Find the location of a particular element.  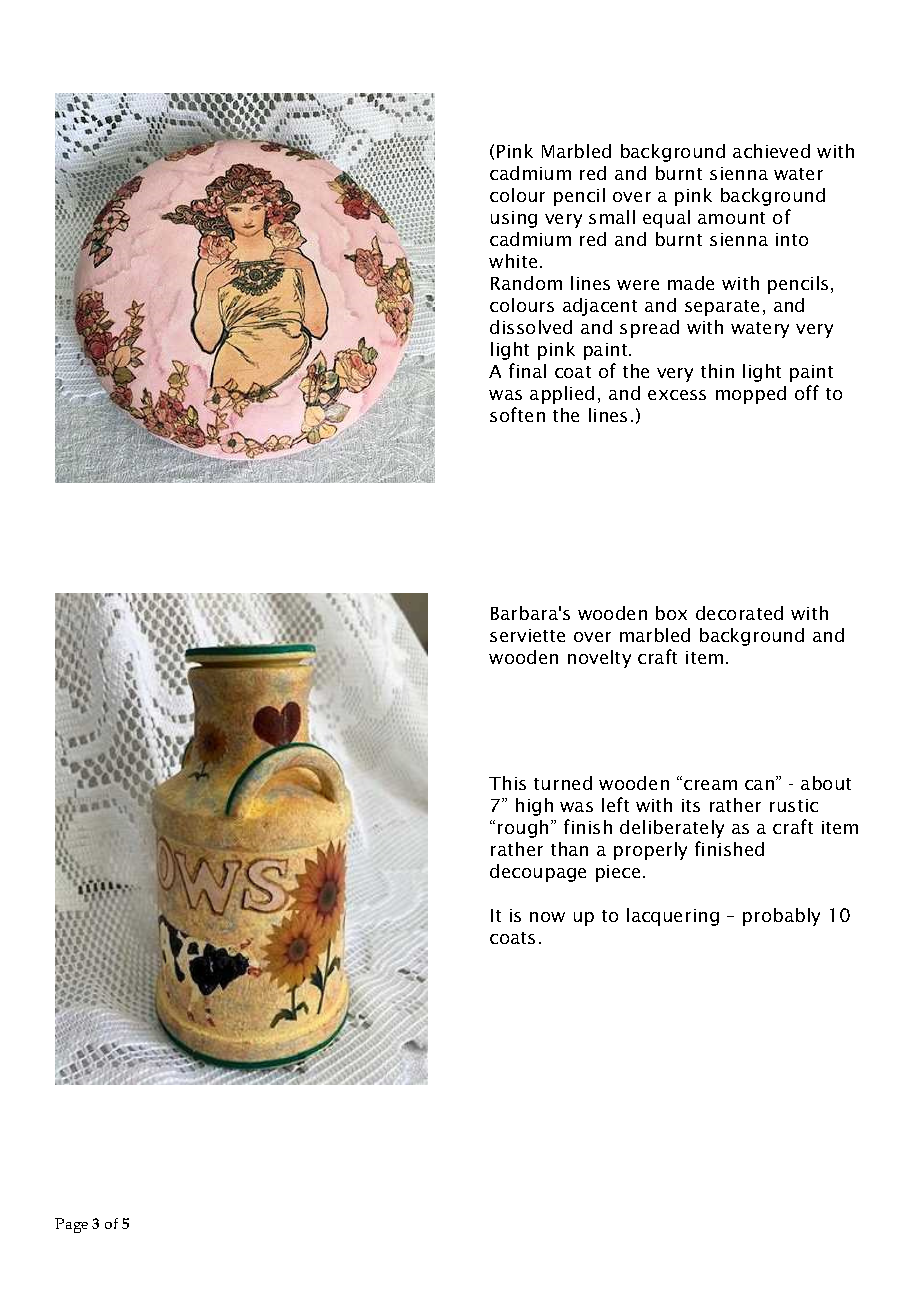

lacquering is located at coordinates (673, 917).
